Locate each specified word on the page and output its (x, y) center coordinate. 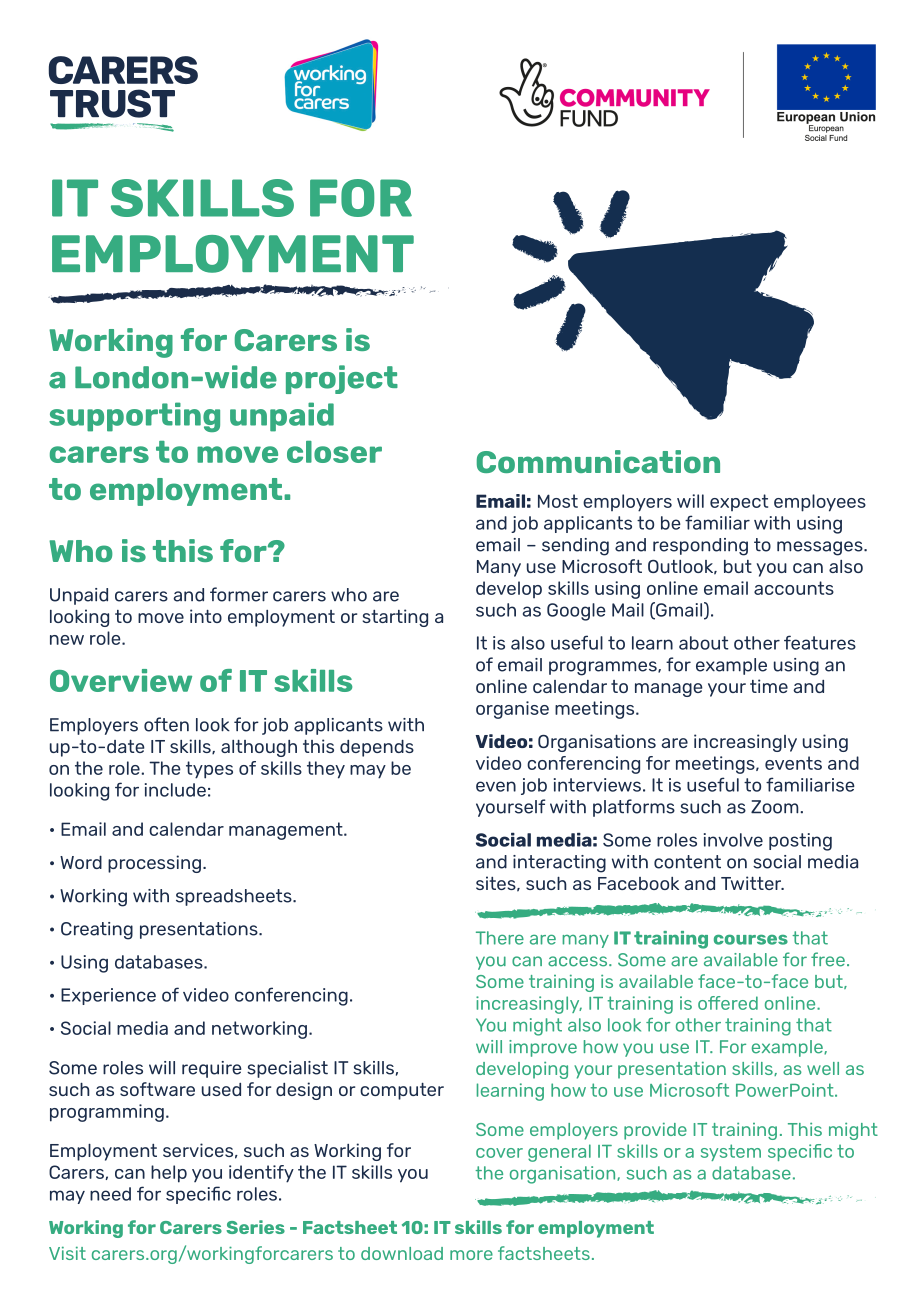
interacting (559, 864)
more (471, 1255)
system (731, 1152)
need (110, 1194)
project (342, 379)
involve (733, 840)
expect (739, 502)
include (175, 790)
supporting (134, 417)
